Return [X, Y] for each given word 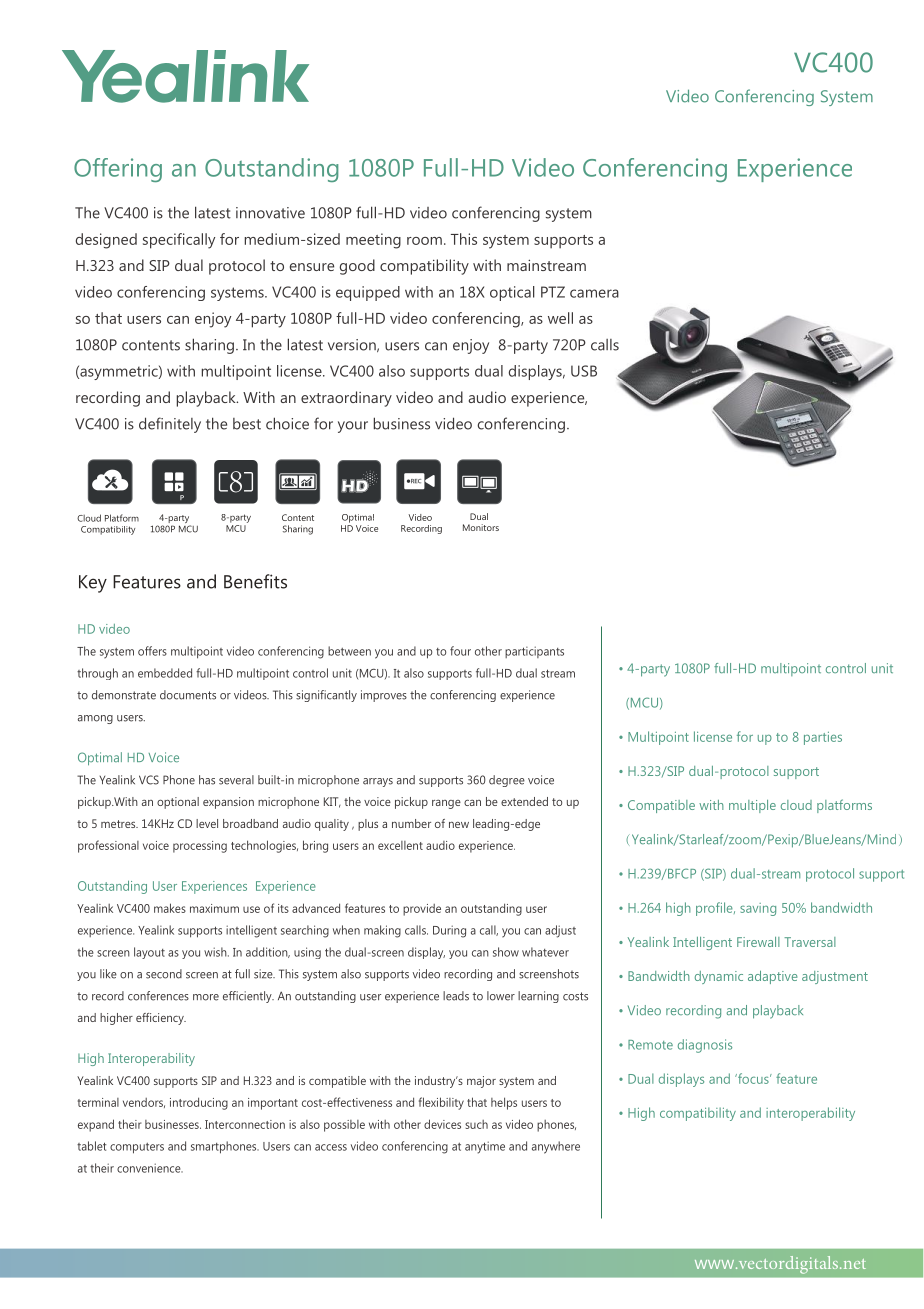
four [460, 651]
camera [594, 293]
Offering [118, 170]
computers [137, 1148]
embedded [165, 673]
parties [823, 738]
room [424, 241]
